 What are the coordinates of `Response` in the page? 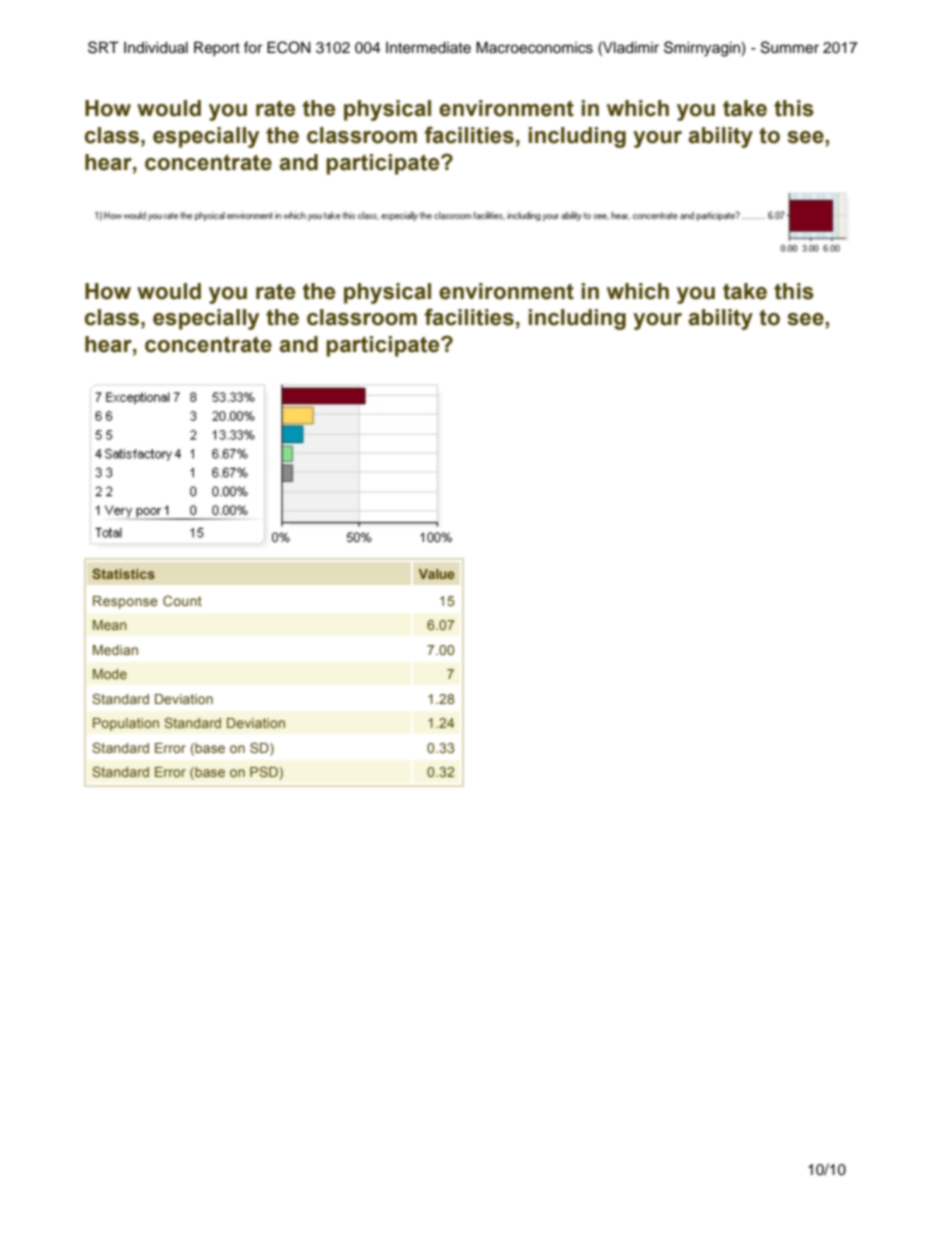 It's located at (125, 602).
